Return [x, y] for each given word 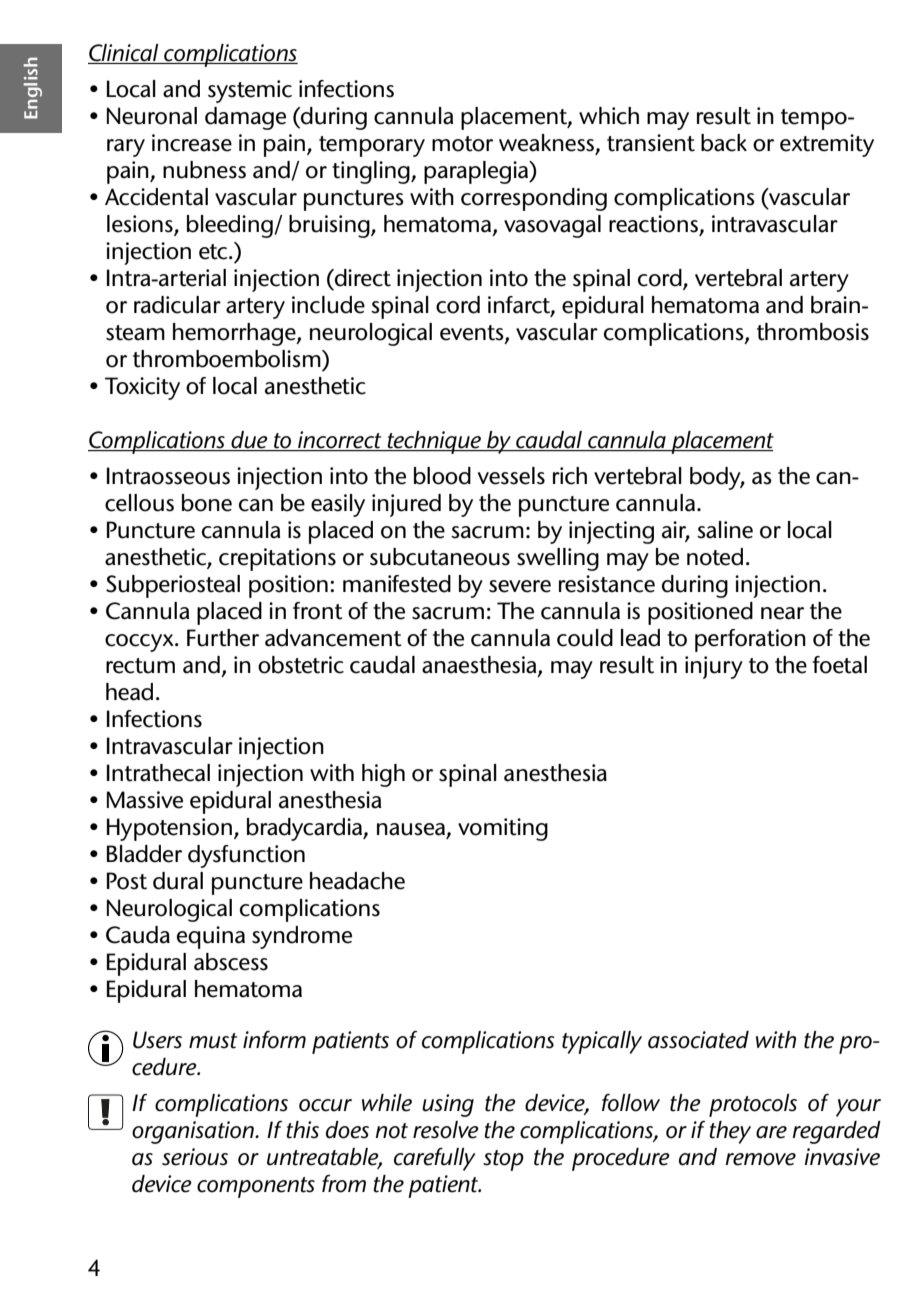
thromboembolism [228, 359]
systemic [250, 91]
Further [223, 638]
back [724, 143]
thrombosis [813, 332]
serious [195, 1157]
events [473, 334]
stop [503, 1160]
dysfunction [246, 856]
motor [462, 144]
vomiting [503, 829]
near [782, 613]
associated [698, 1040]
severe [520, 586]
